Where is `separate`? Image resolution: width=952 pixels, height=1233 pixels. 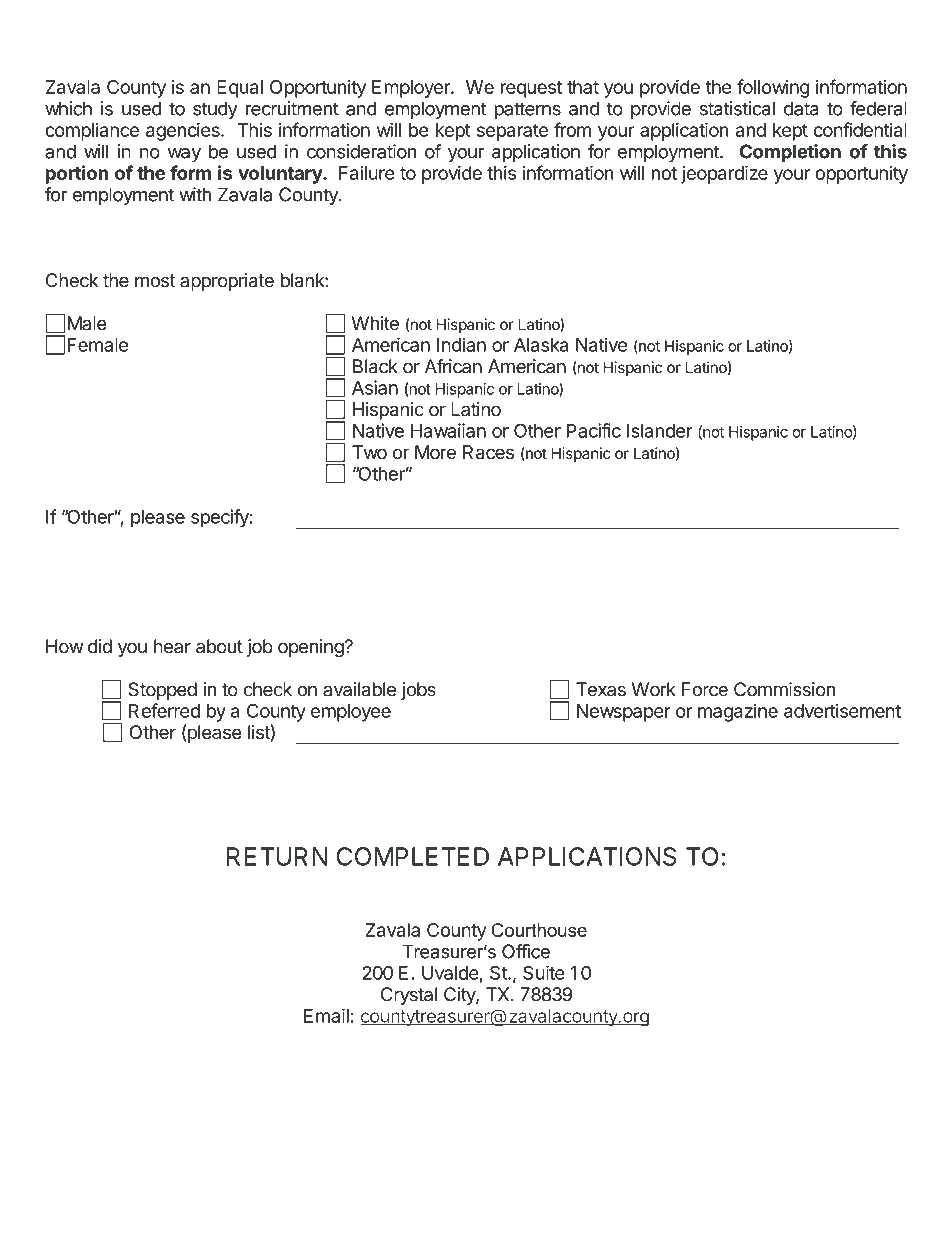
separate is located at coordinates (512, 132).
